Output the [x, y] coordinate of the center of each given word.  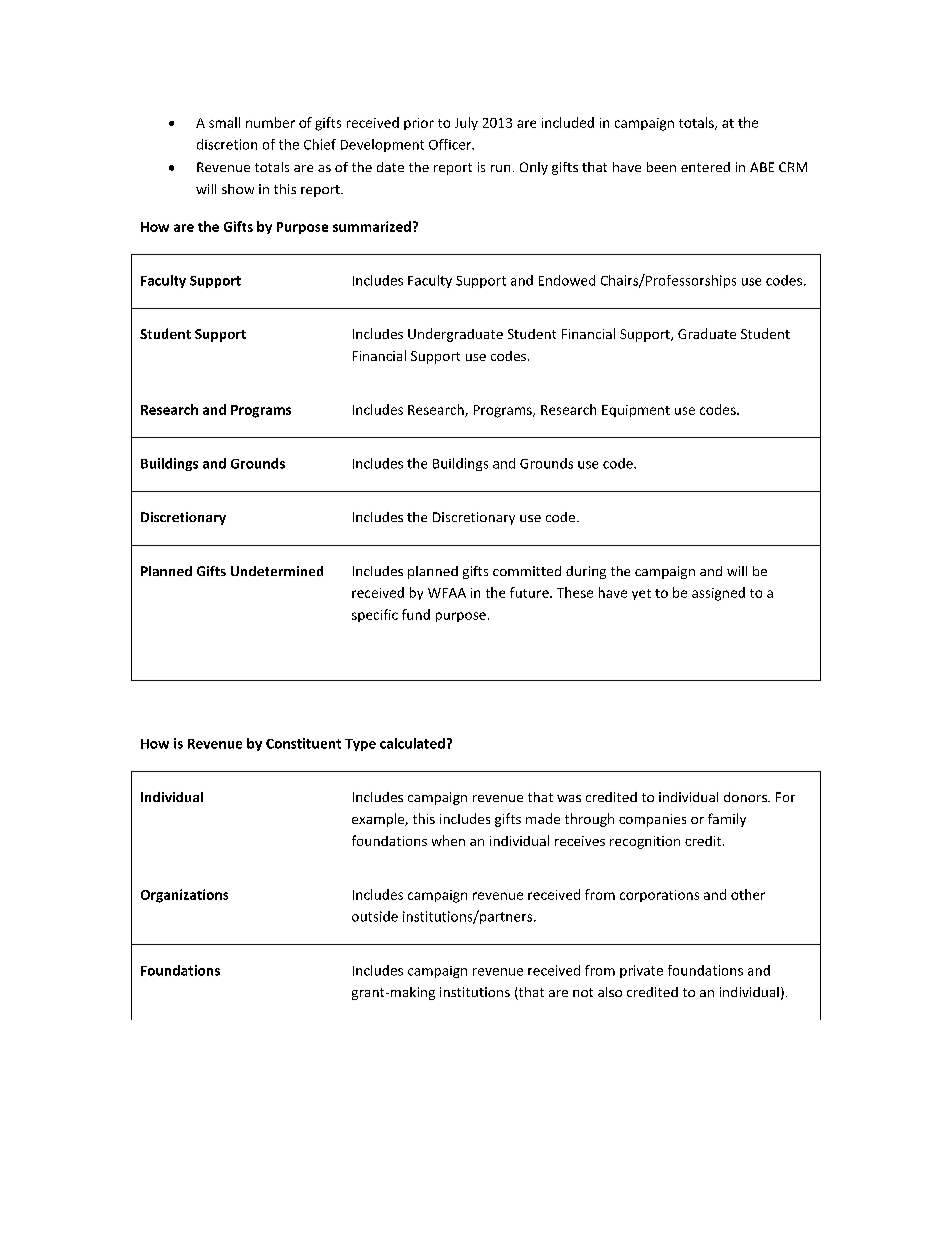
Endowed [567, 280]
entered [705, 167]
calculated [412, 743]
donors [746, 797]
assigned [718, 594]
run [500, 168]
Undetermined [277, 571]
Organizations [184, 896]
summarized [372, 226]
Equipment [636, 411]
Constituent [303, 743]
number [270, 122]
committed [527, 571]
